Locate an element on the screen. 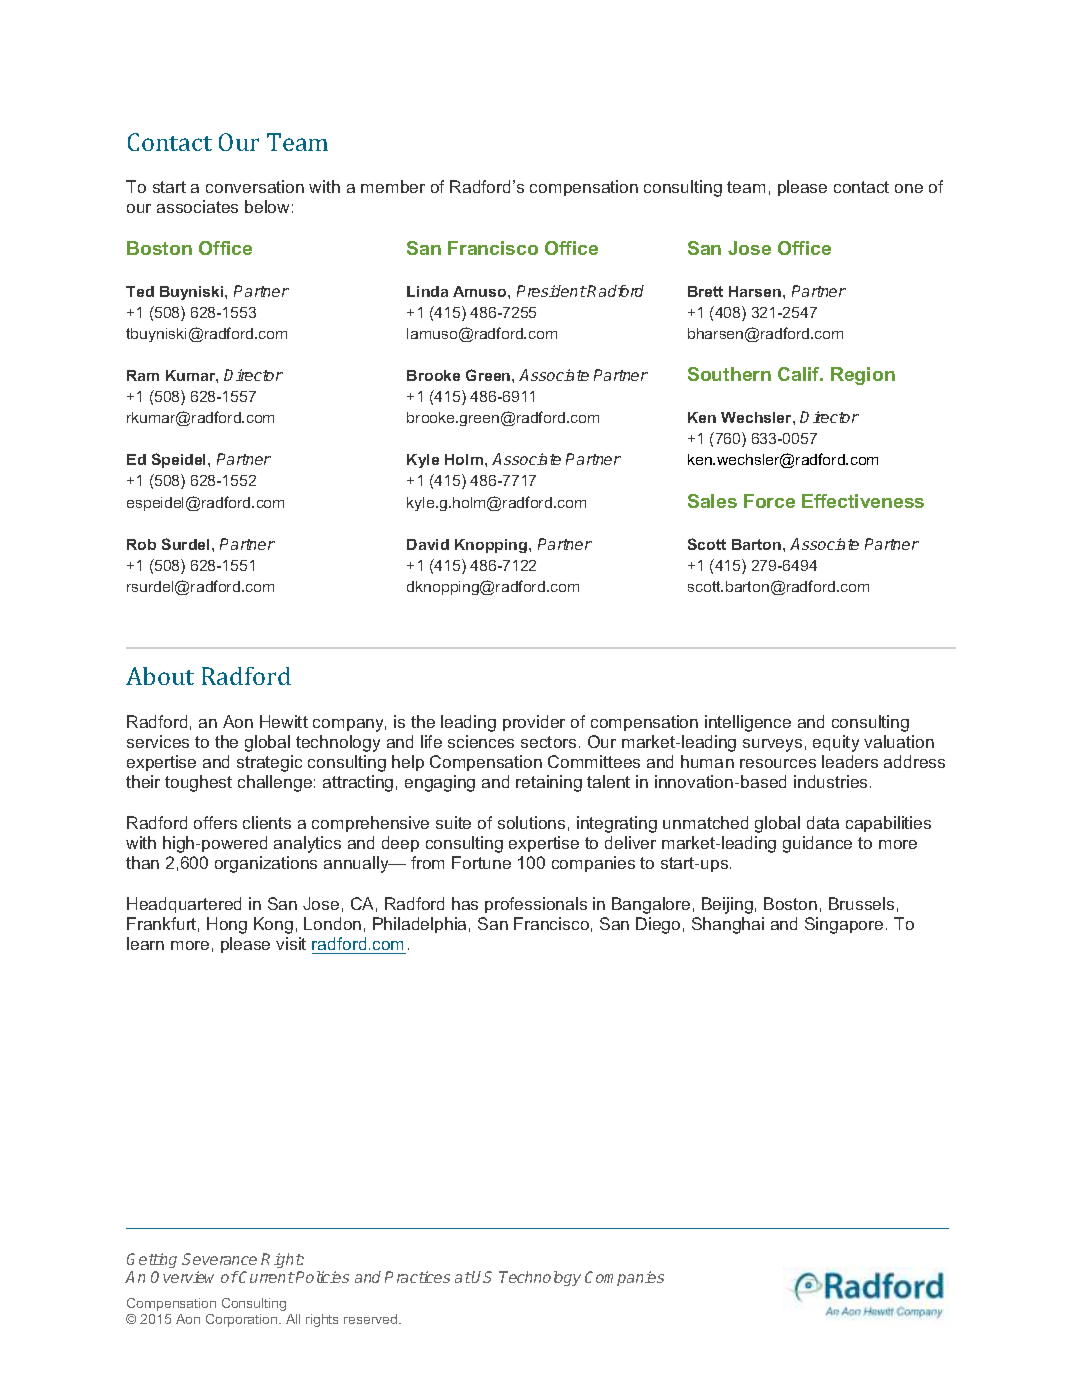 This screenshot has height=1391, width=1075. one is located at coordinates (909, 188).
